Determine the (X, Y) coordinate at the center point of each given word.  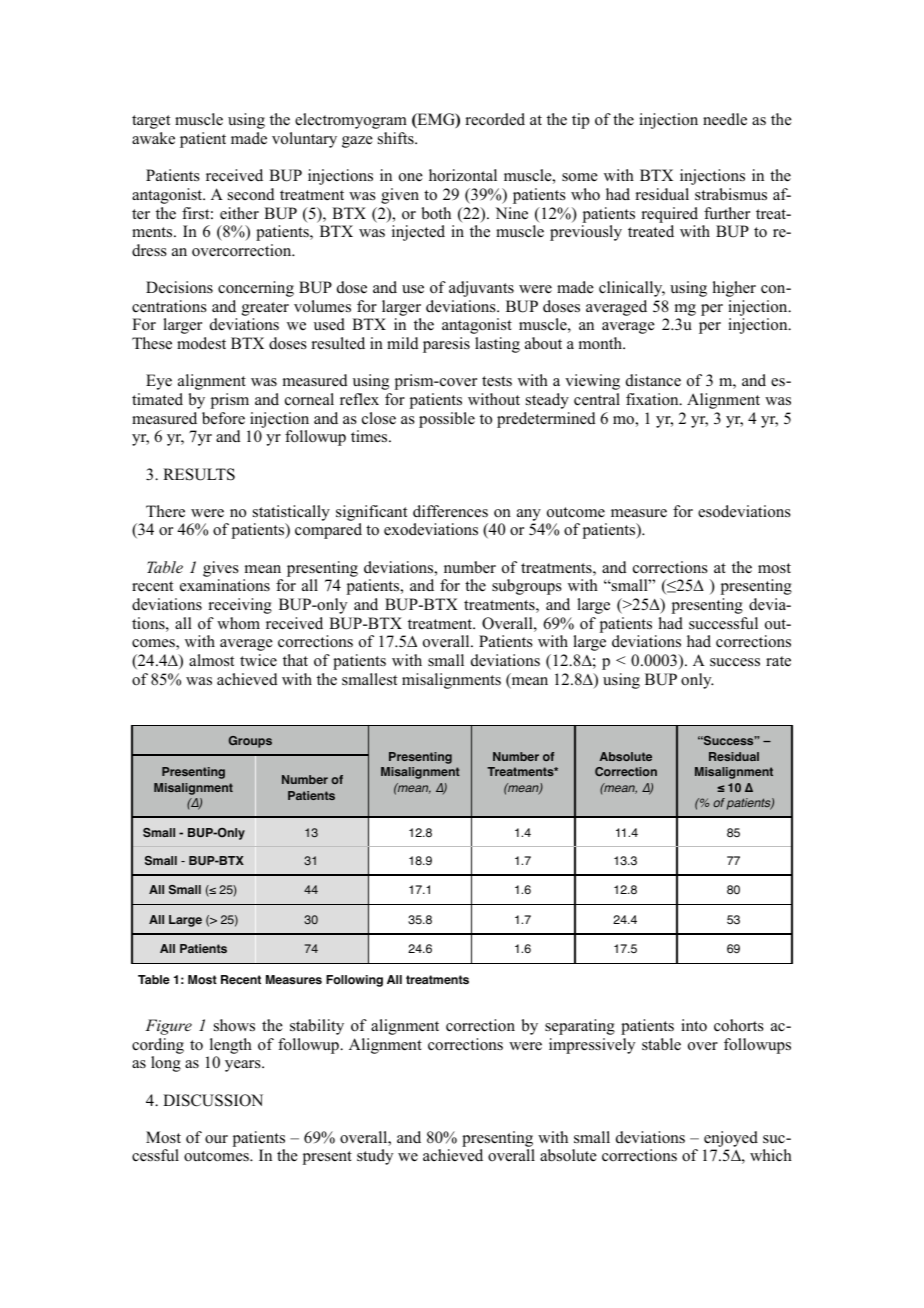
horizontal (463, 175)
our (216, 1139)
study (375, 1157)
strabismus (731, 194)
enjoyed (731, 1139)
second (251, 194)
